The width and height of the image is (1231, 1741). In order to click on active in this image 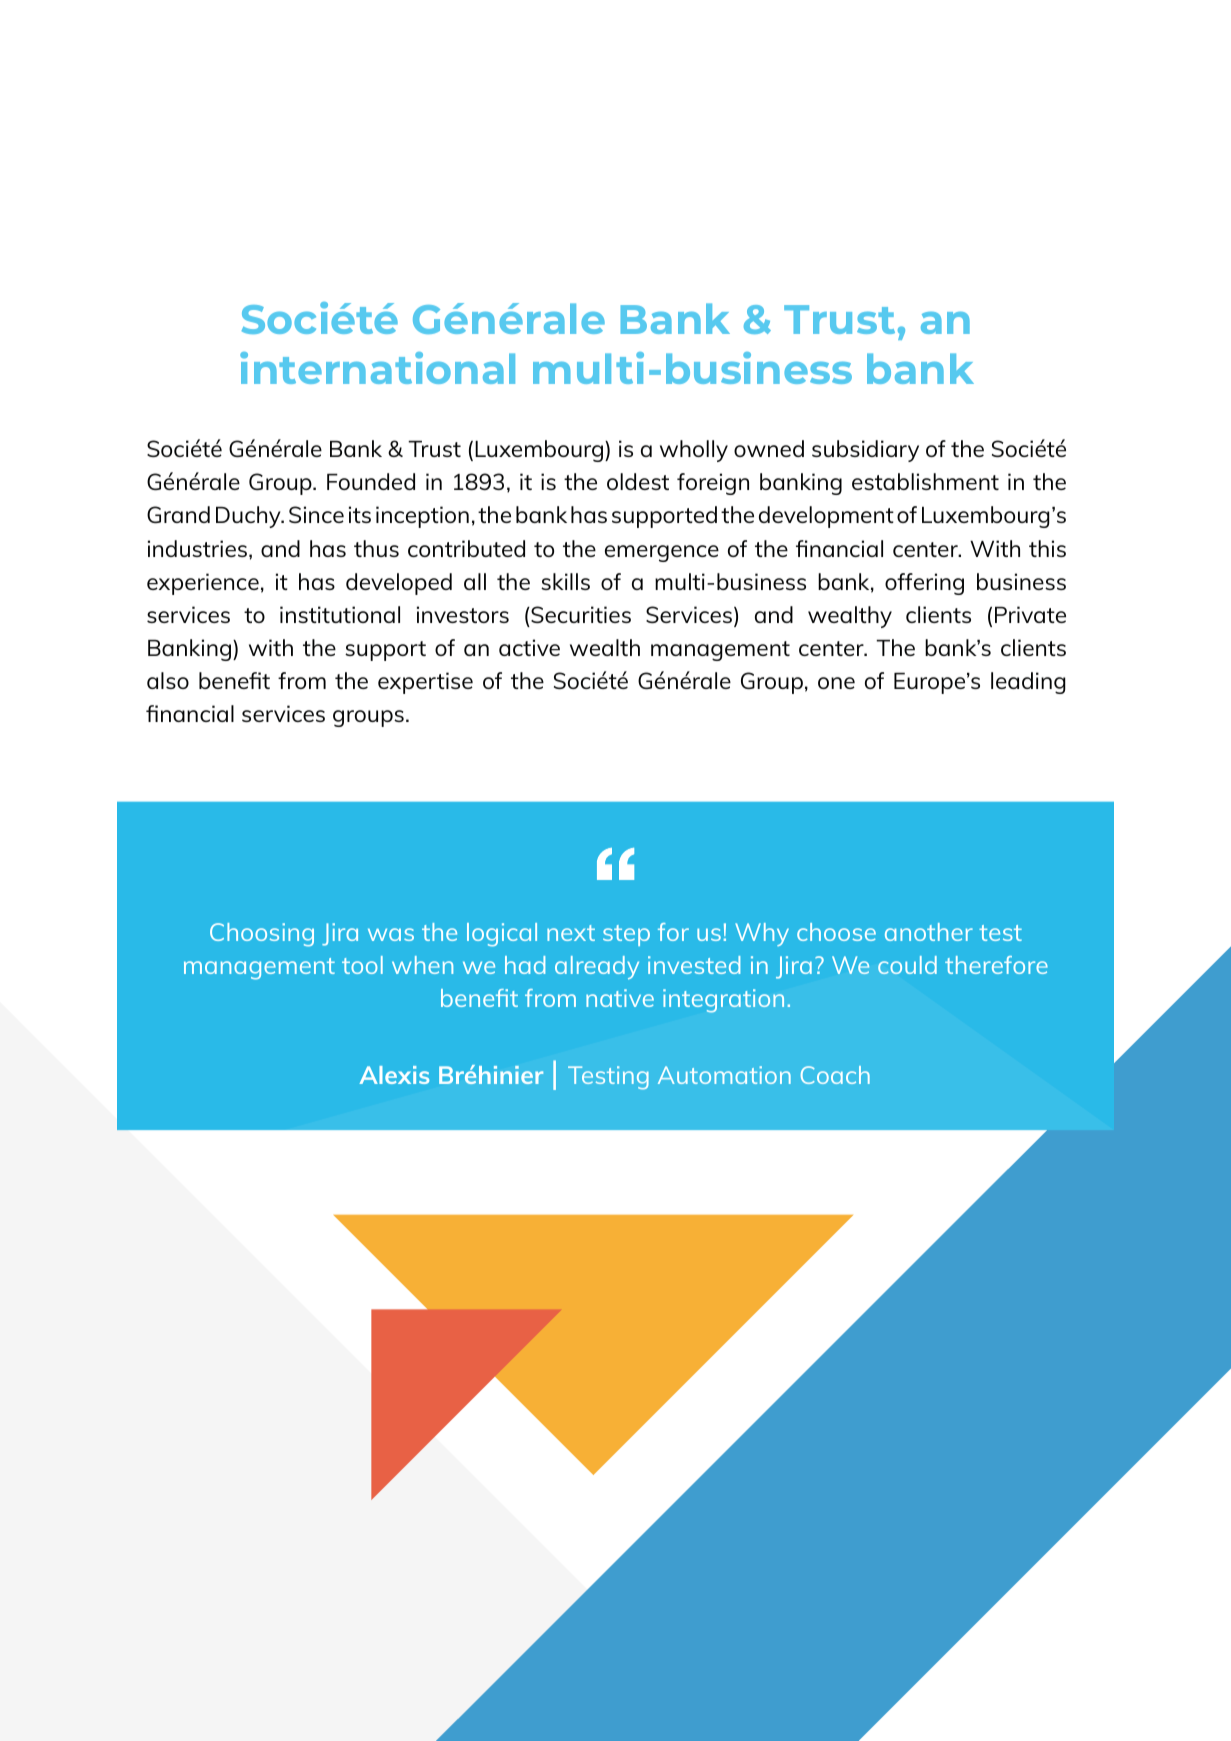, I will do `click(529, 647)`.
